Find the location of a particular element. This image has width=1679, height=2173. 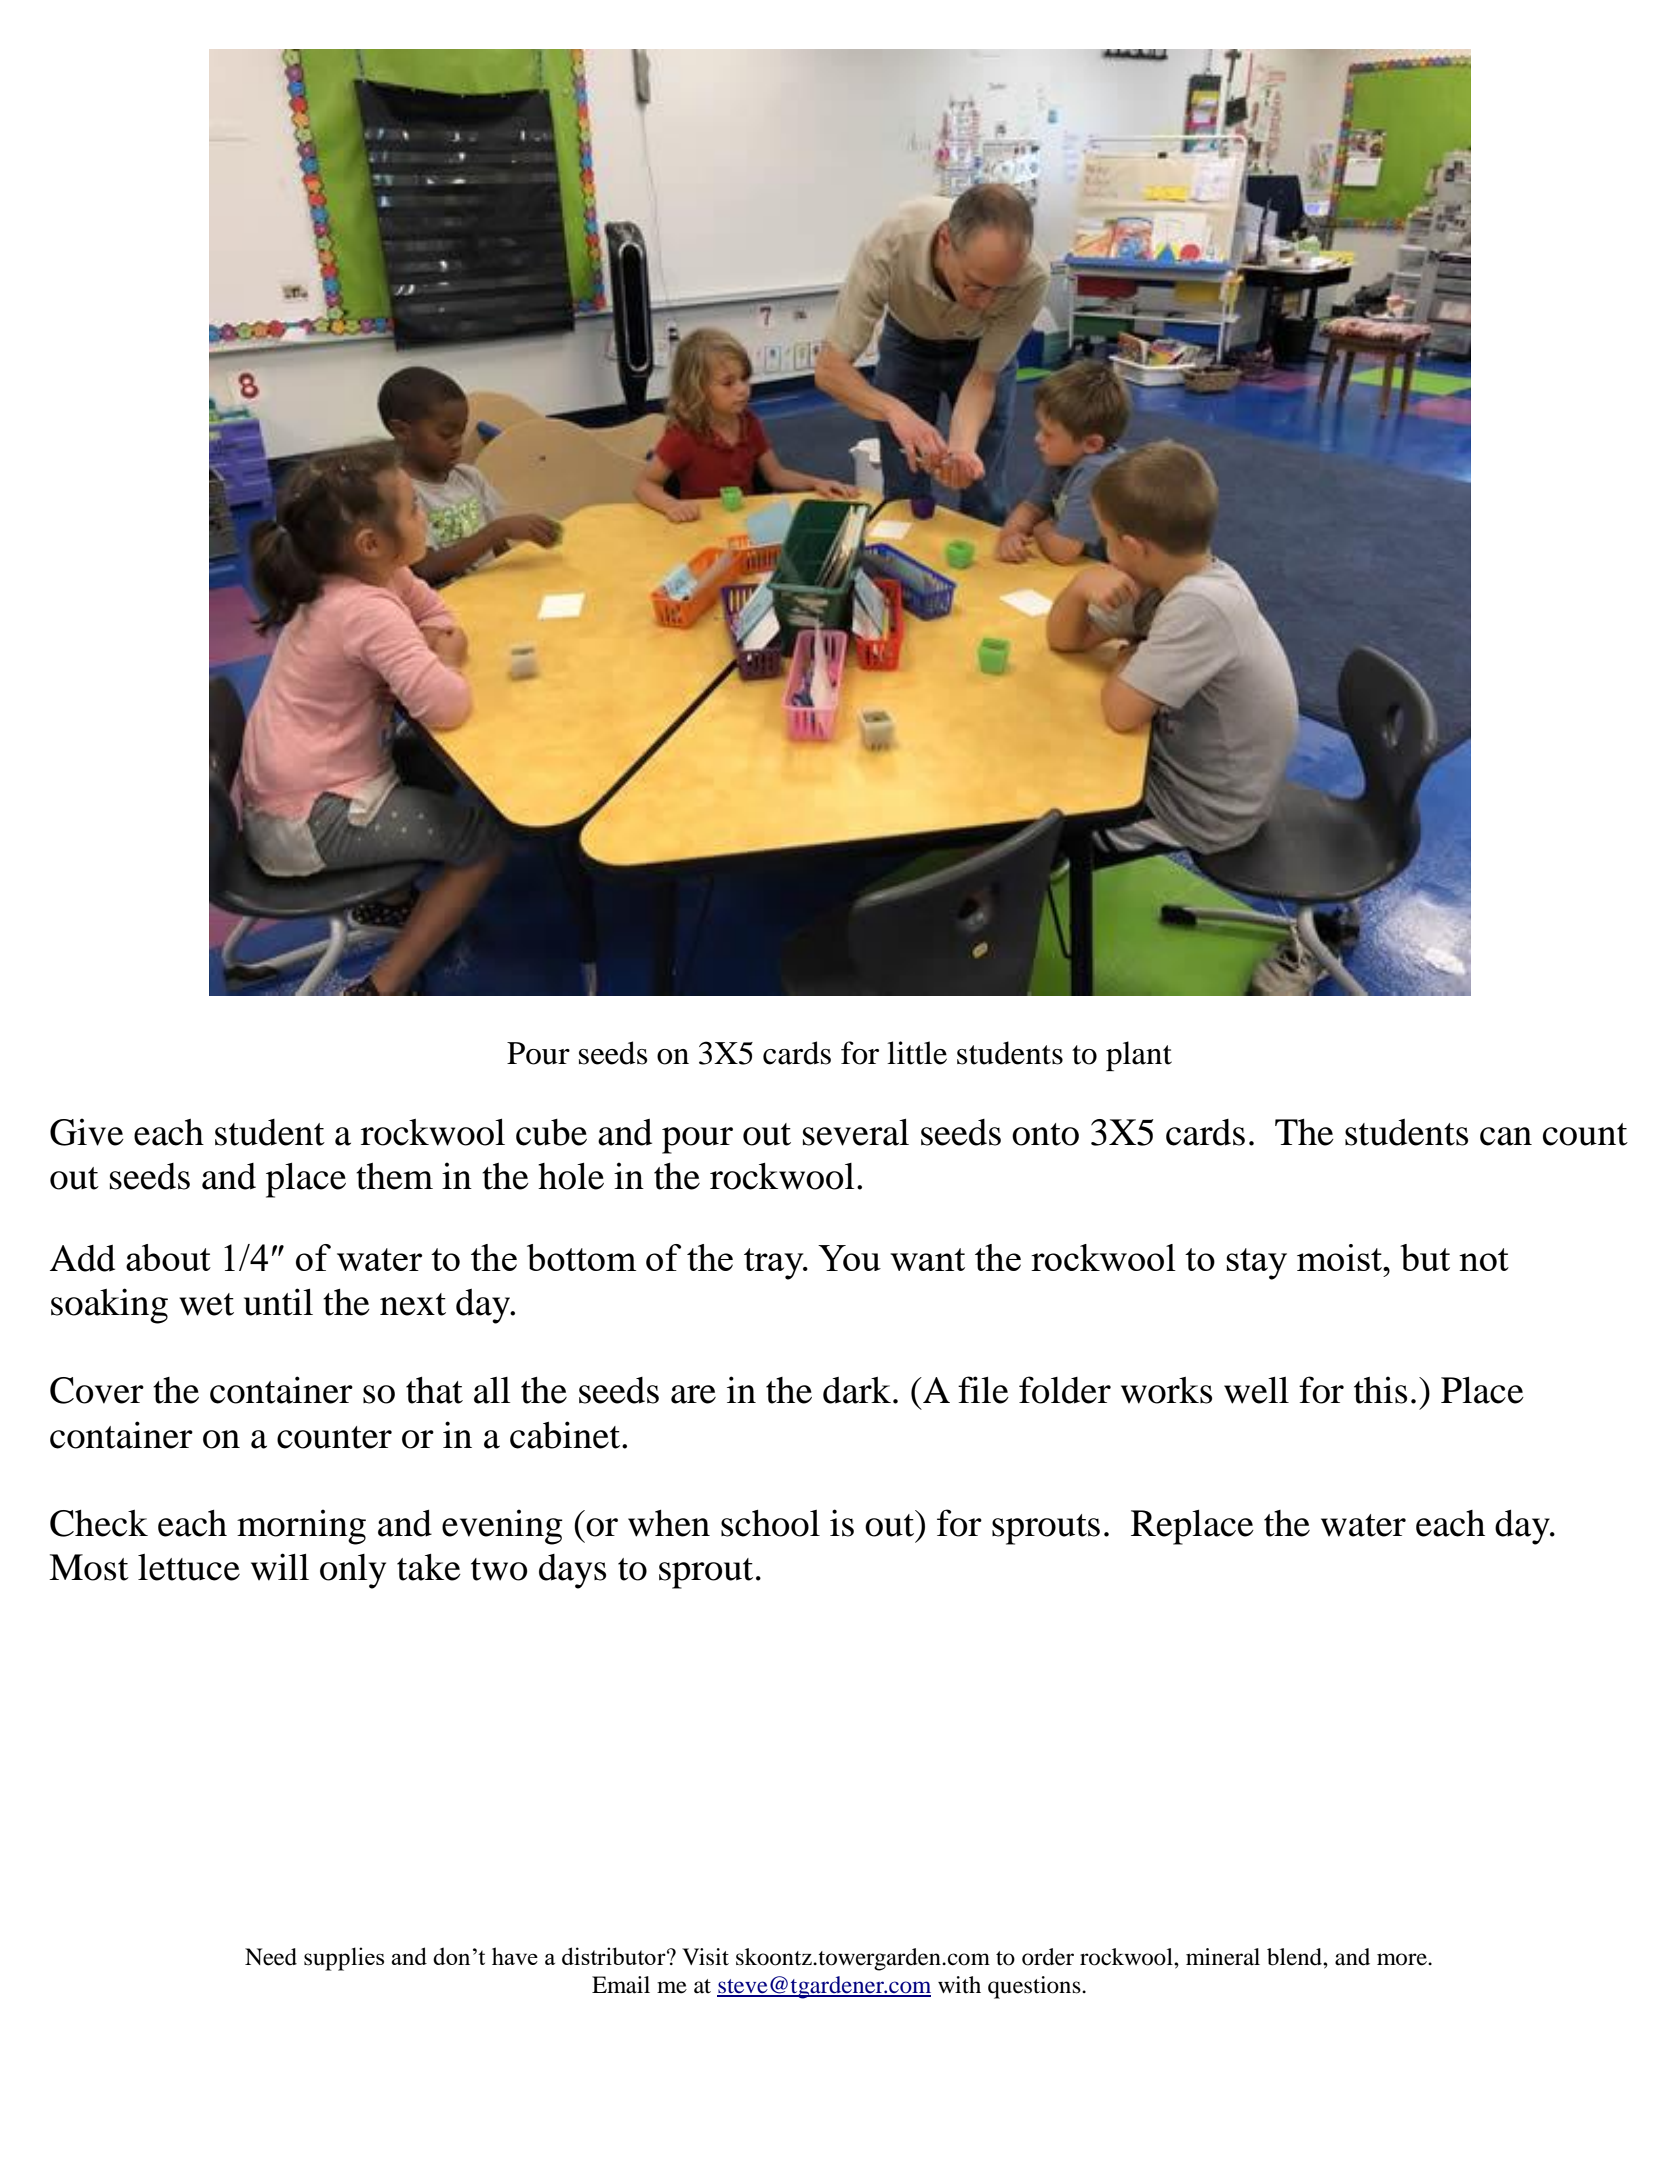

school is located at coordinates (770, 1523).
